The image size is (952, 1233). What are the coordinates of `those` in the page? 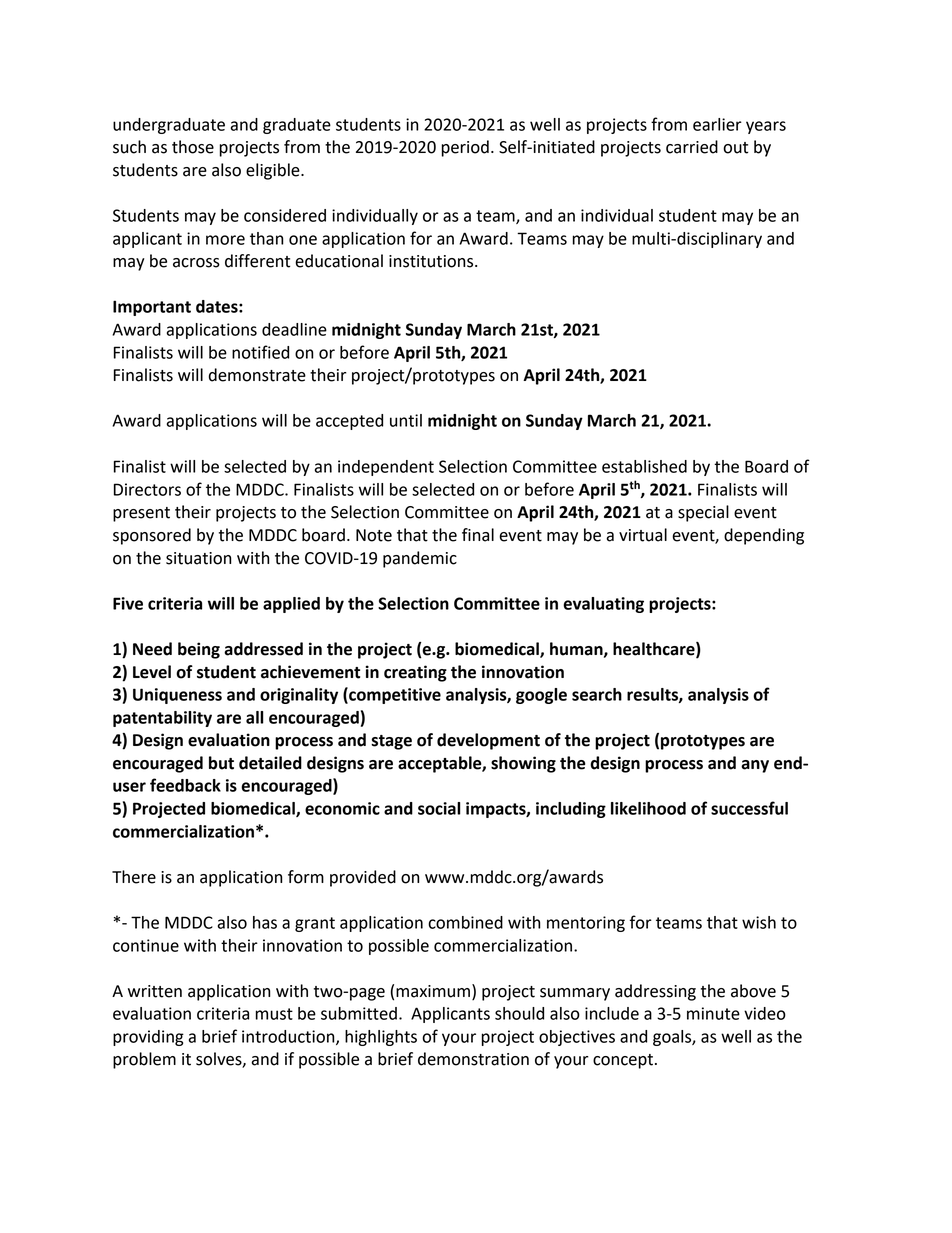 It's located at (193, 147).
